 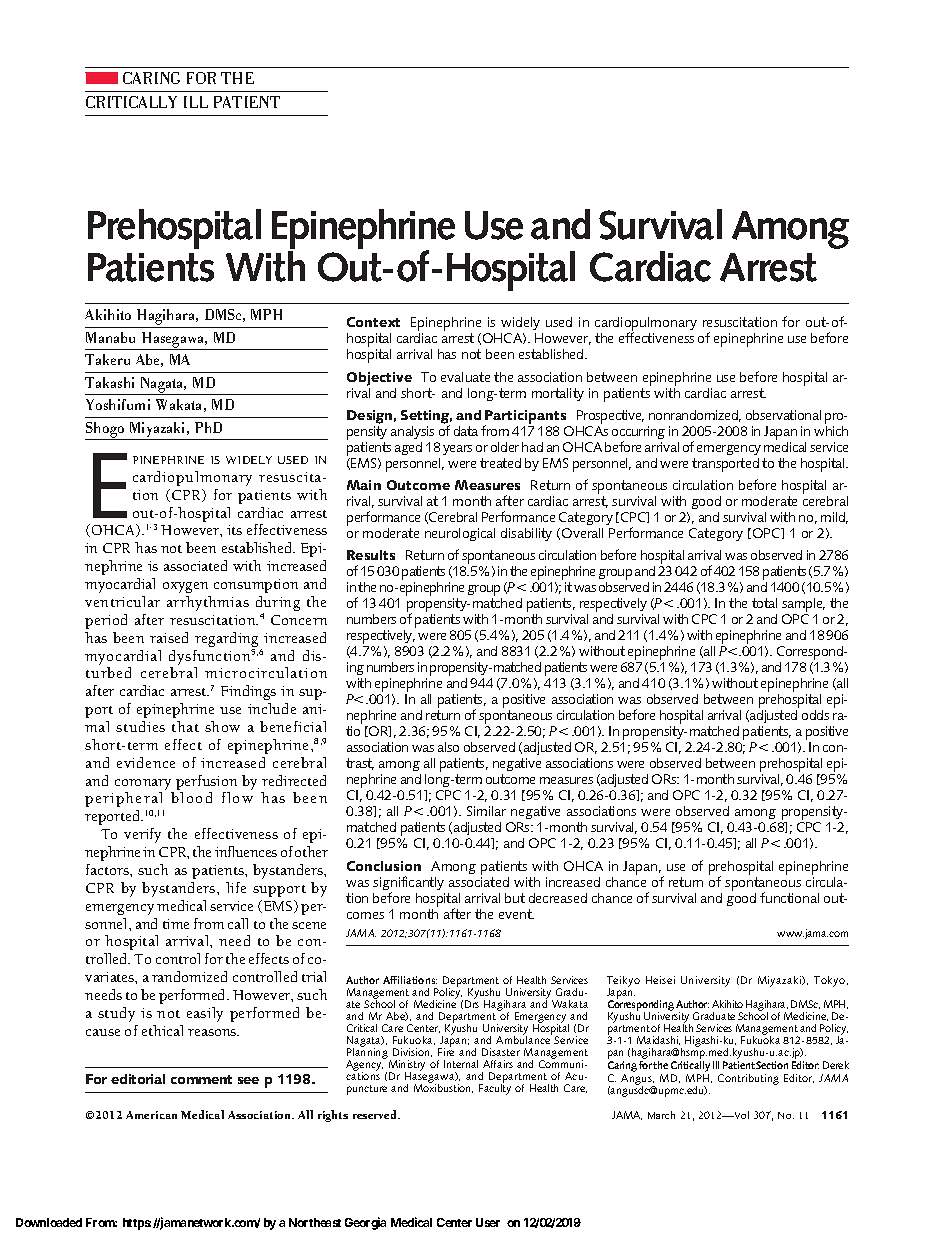 What do you see at coordinates (610, 417) in the page?
I see `Prospective` at bounding box center [610, 417].
